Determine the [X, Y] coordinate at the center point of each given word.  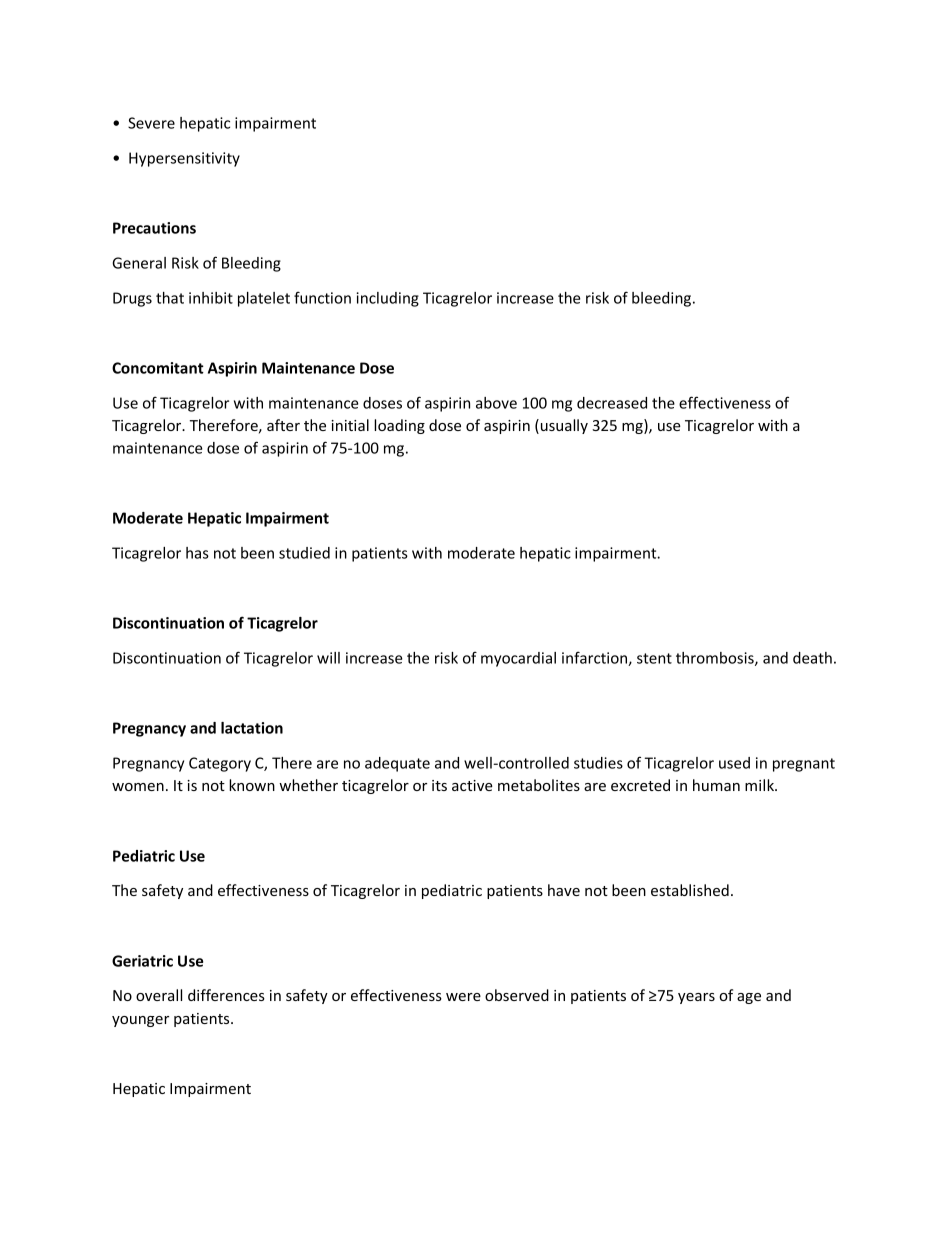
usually [563, 426]
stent [654, 658]
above [496, 403]
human [716, 785]
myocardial [518, 659]
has [197, 553]
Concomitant [158, 368]
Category [220, 764]
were [463, 997]
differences [226, 995]
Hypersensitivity [184, 159]
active [472, 785]
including [388, 299]
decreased [612, 403]
